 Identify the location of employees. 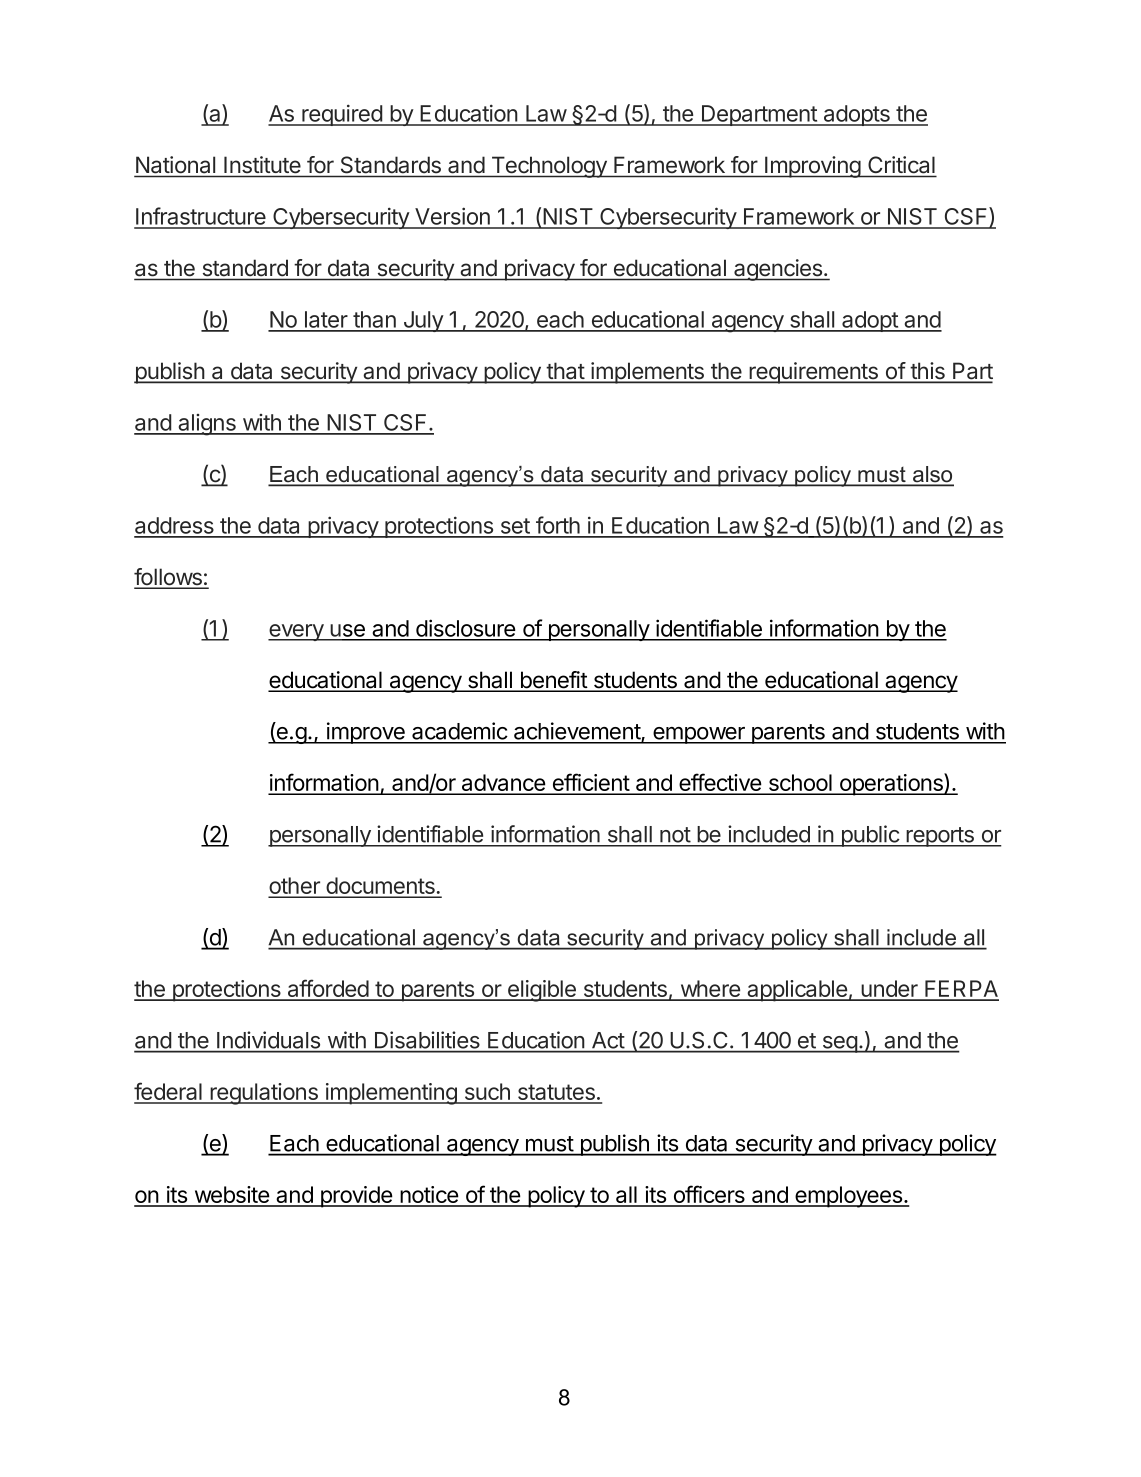
(849, 1197).
